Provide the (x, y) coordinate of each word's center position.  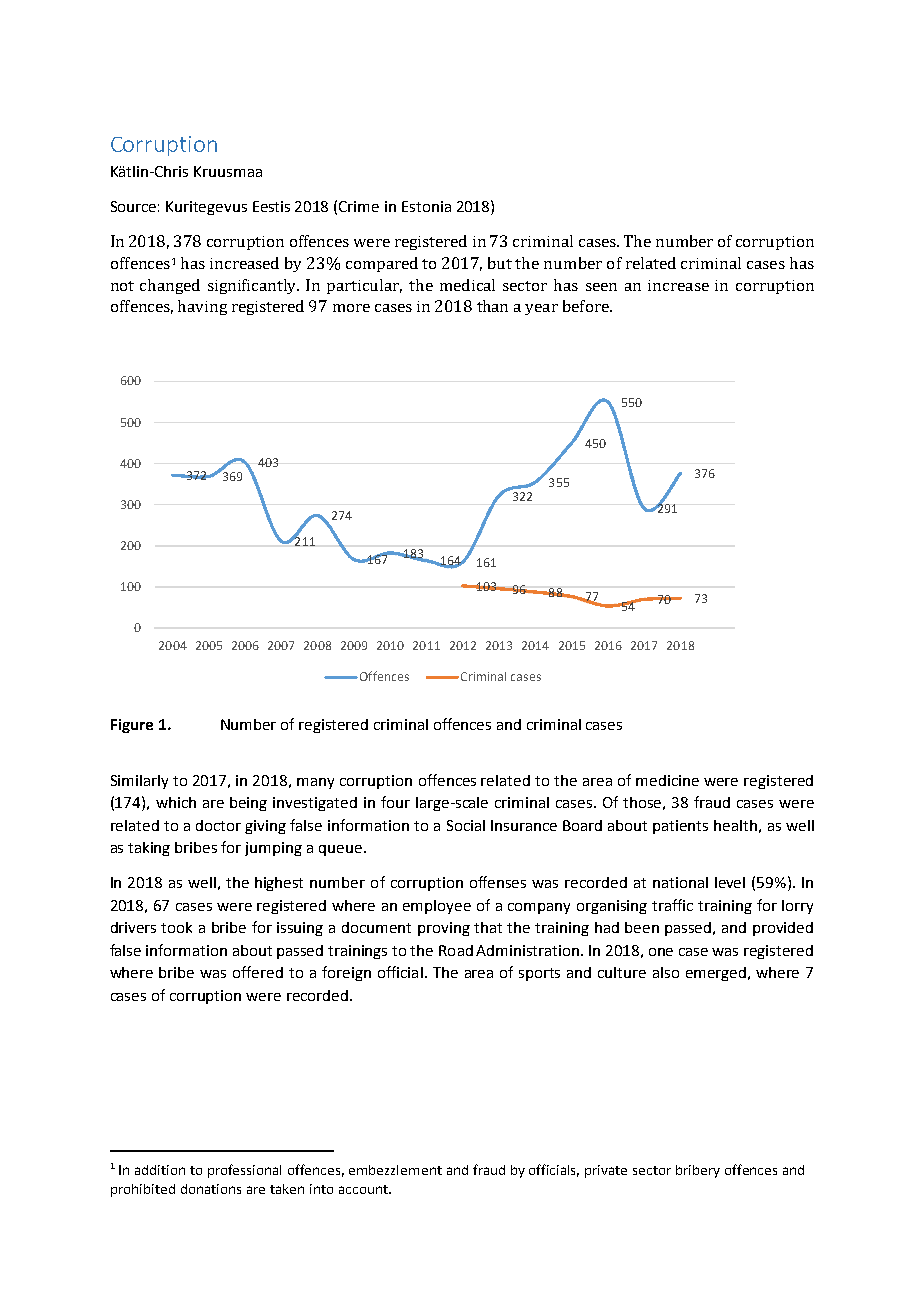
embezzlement (395, 1170)
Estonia (426, 206)
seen (601, 287)
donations (211, 1189)
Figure (132, 726)
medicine (667, 780)
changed (170, 286)
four (395, 802)
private (606, 1171)
